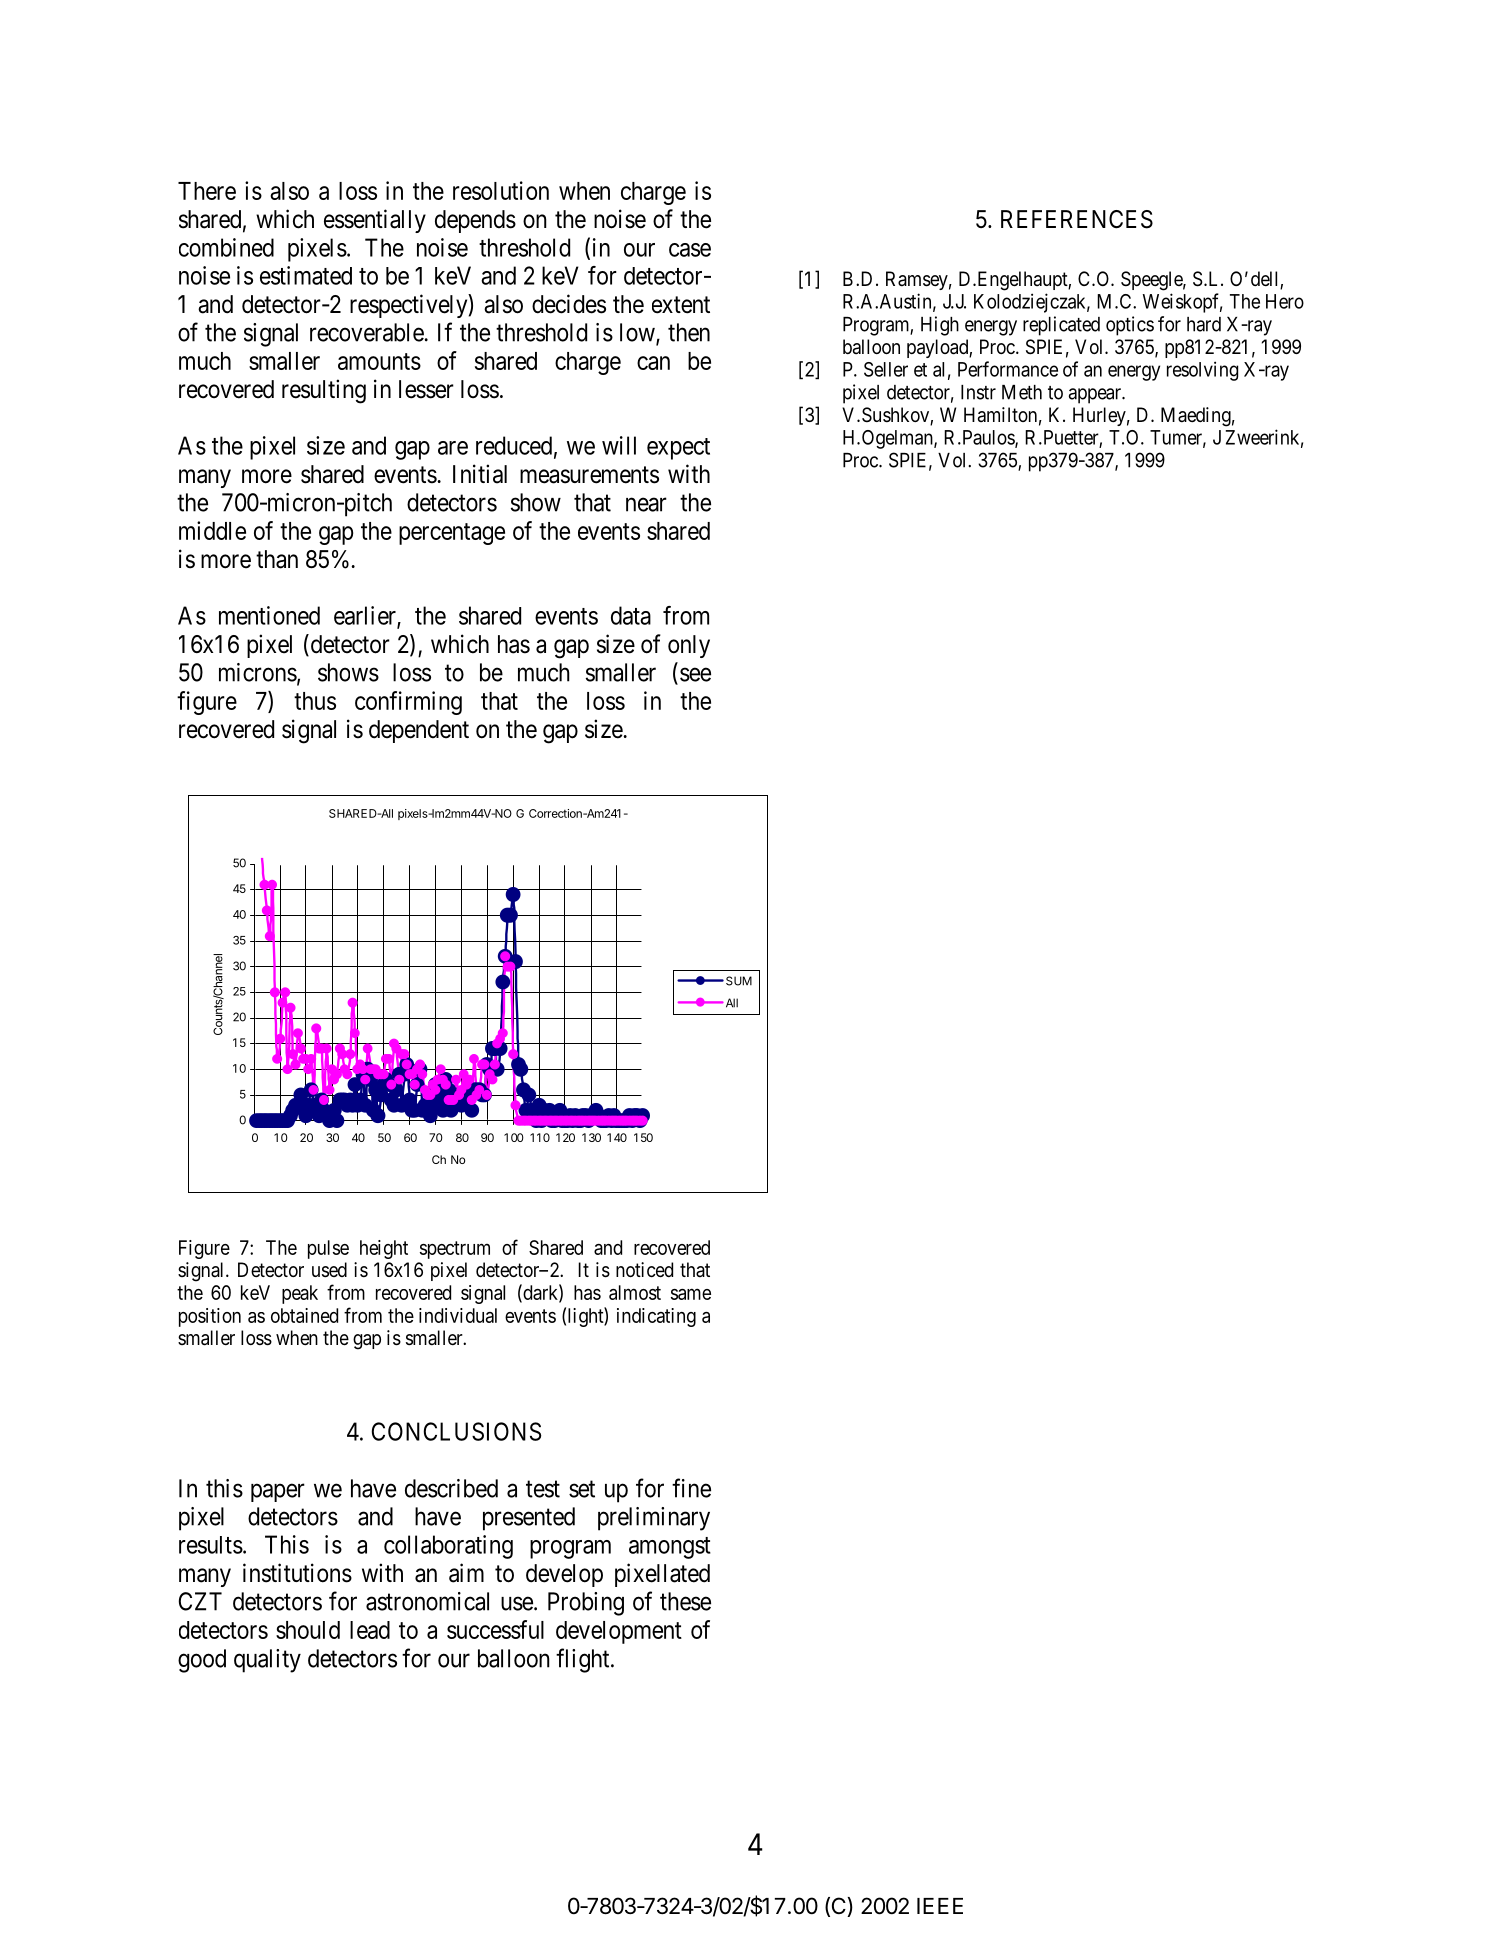 The image size is (1508, 1951). I want to click on SUM, so click(739, 981).
